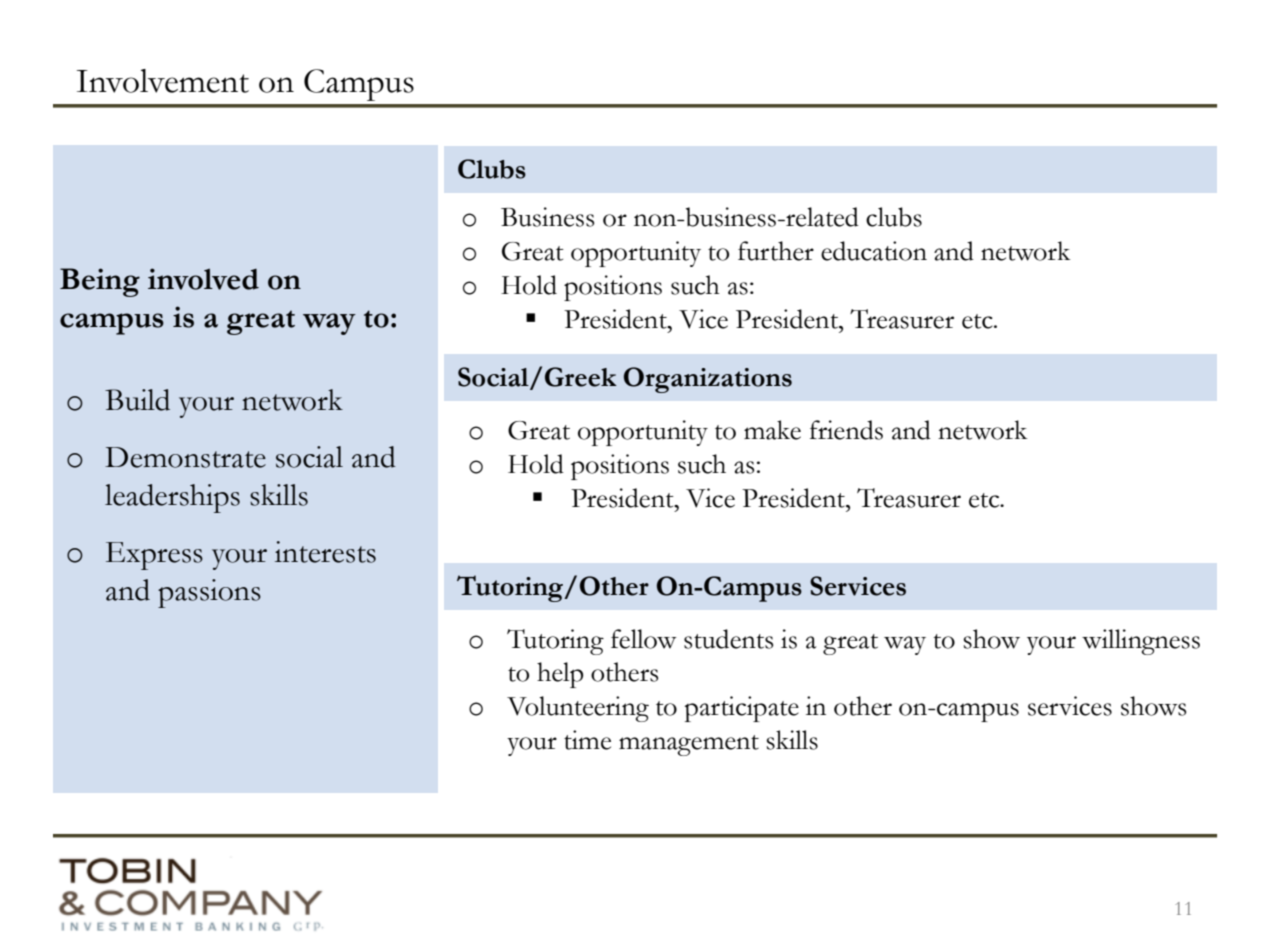  Describe the element at coordinates (874, 251) in the image. I see `education` at that location.
